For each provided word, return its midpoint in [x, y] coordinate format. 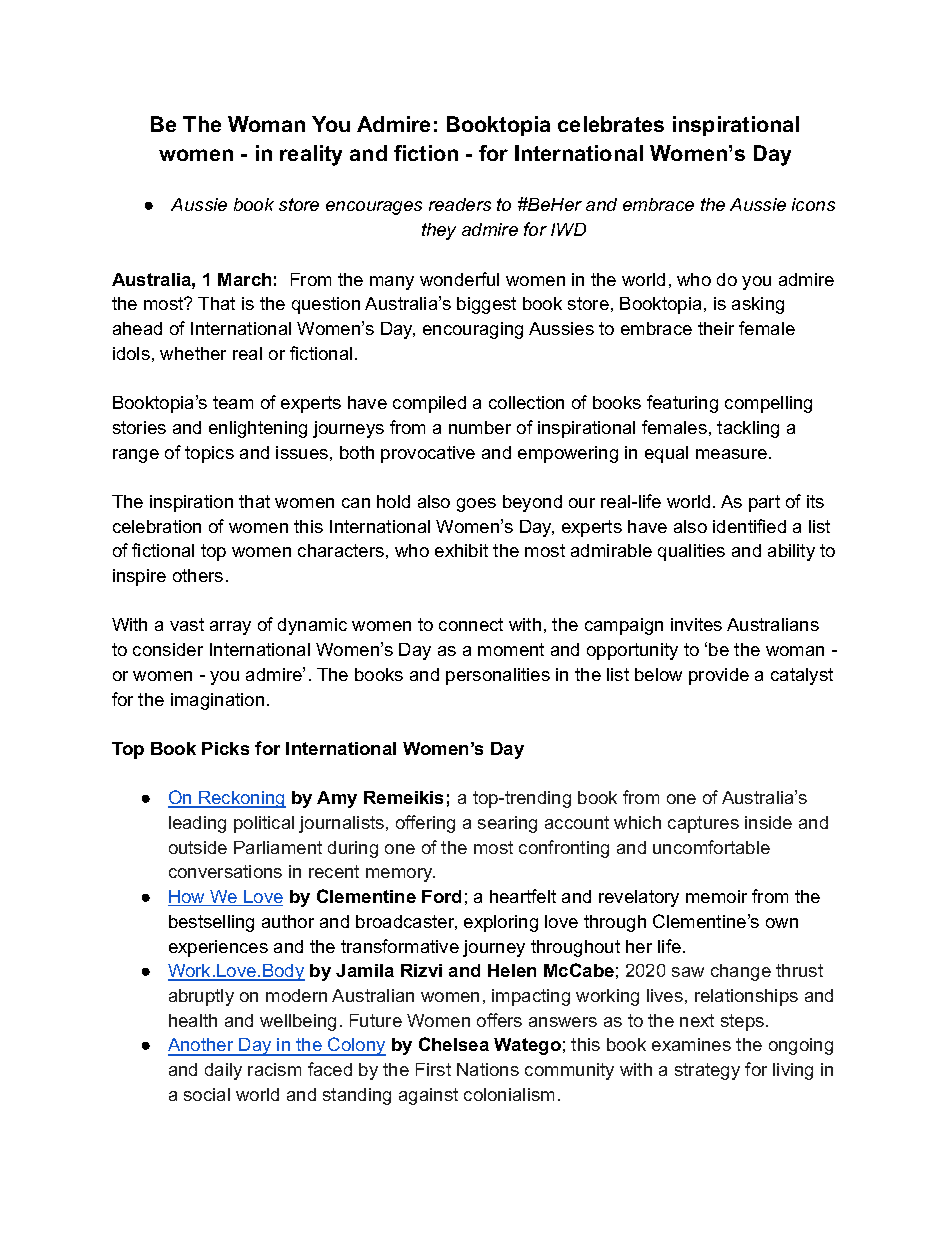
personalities [498, 676]
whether [193, 353]
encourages [374, 208]
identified [749, 526]
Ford [441, 896]
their [716, 328]
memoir [716, 896]
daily [223, 1071]
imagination [217, 701]
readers [460, 204]
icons [813, 204]
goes [476, 505]
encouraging [473, 330]
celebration [157, 526]
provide [719, 676]
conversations [225, 871]
